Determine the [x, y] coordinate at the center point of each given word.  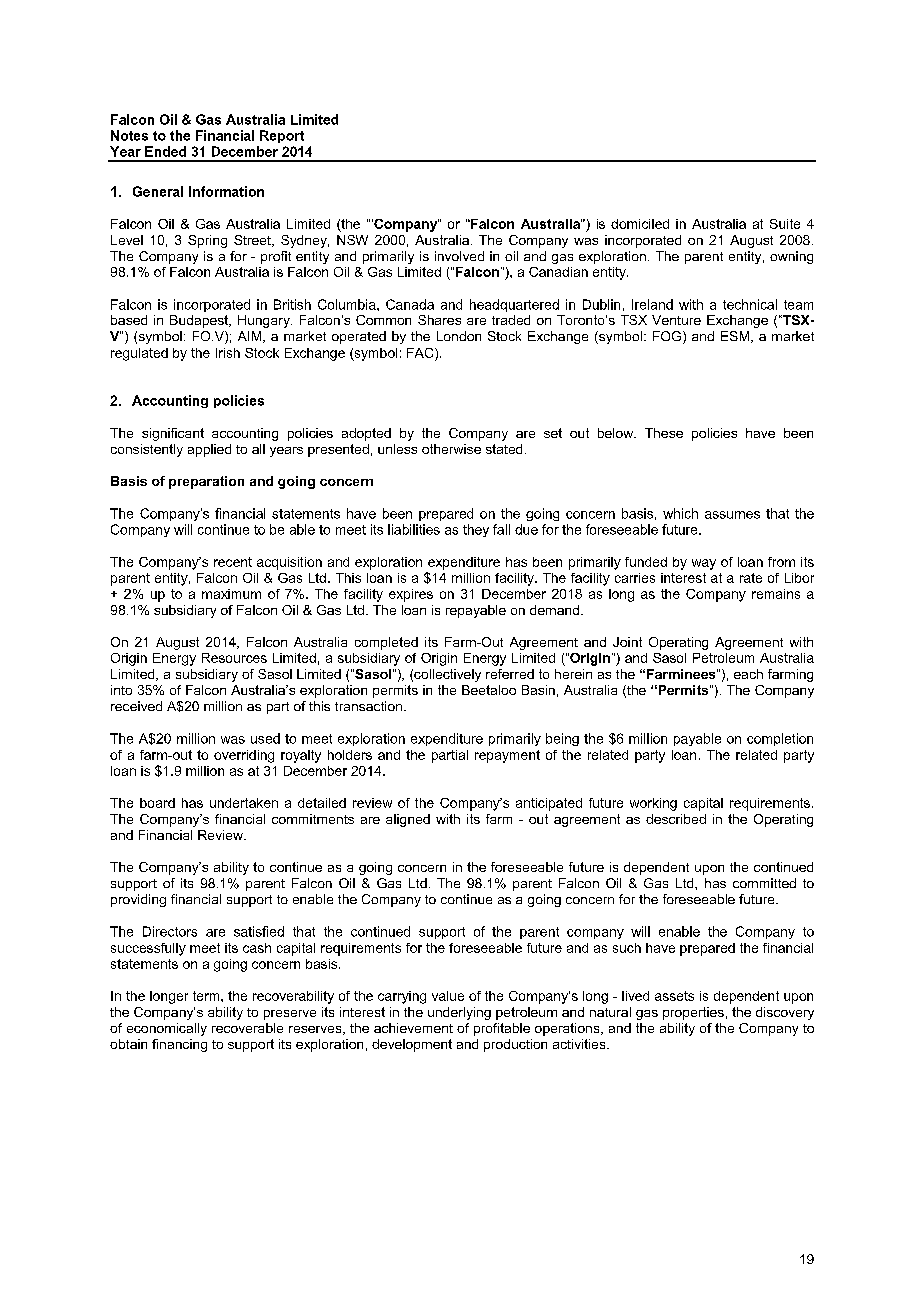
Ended [165, 151]
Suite [785, 224]
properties [693, 1013]
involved [459, 256]
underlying [459, 1013]
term [207, 996]
